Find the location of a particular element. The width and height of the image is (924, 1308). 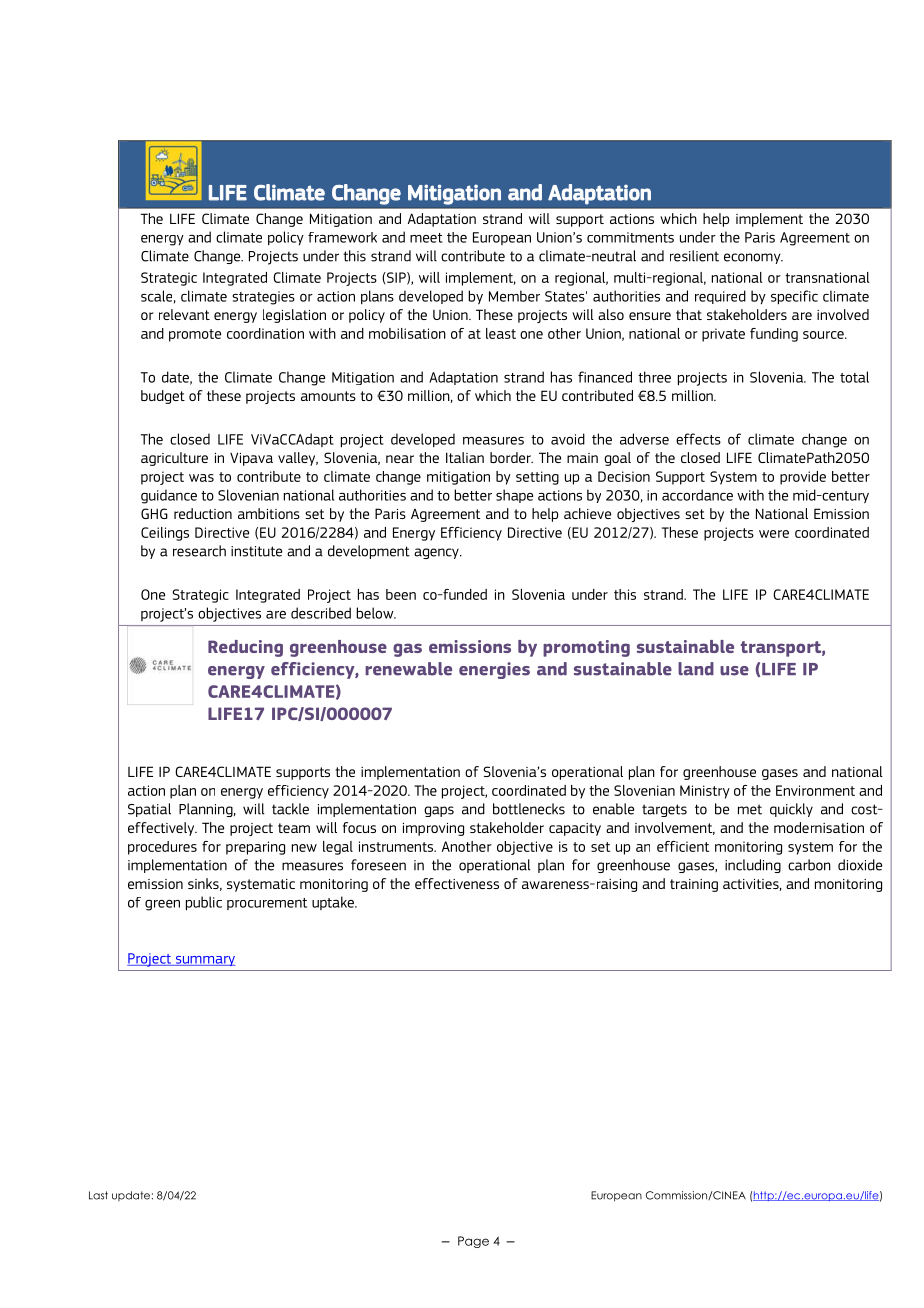

Member is located at coordinates (514, 296).
